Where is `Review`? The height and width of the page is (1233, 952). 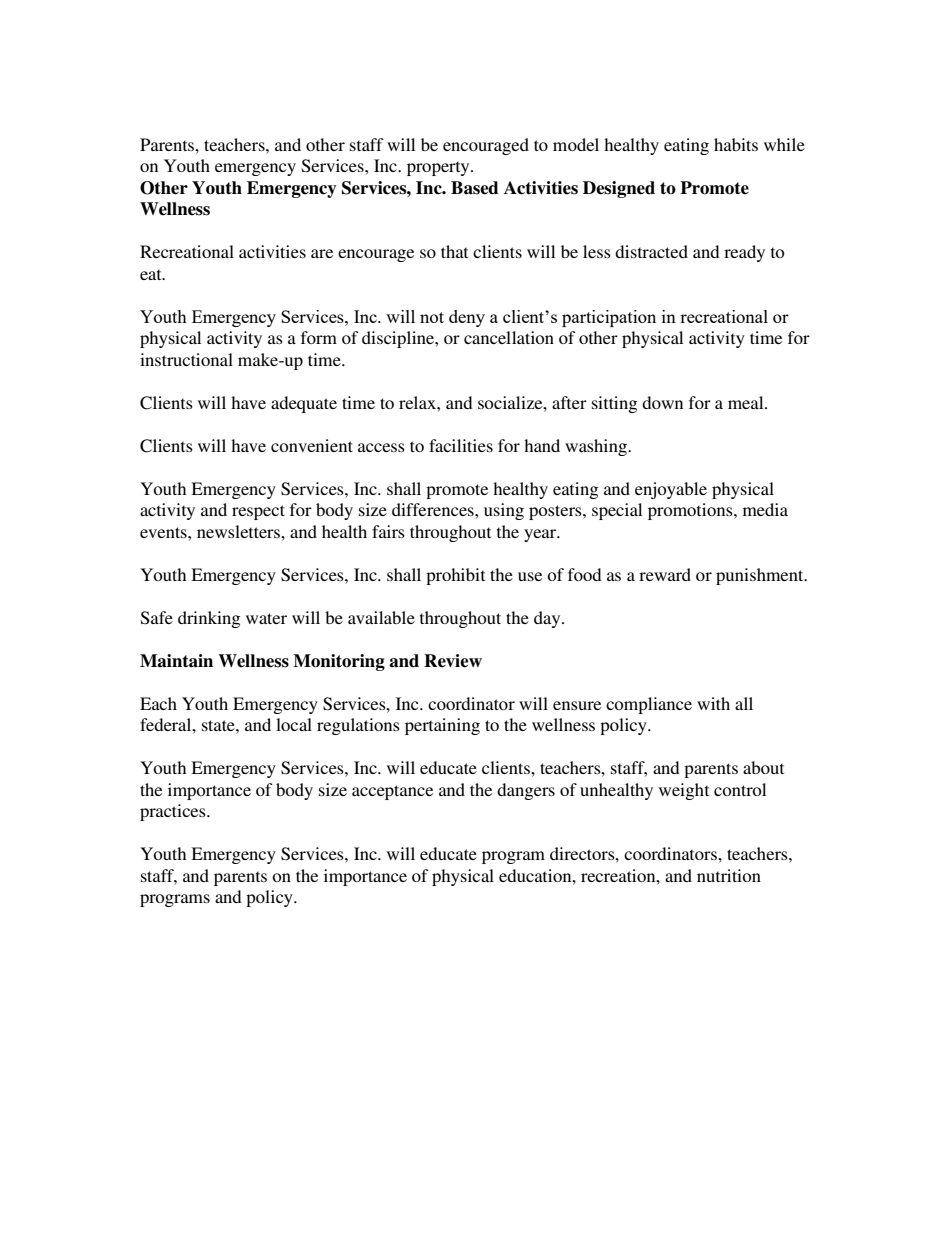 Review is located at coordinates (453, 661).
